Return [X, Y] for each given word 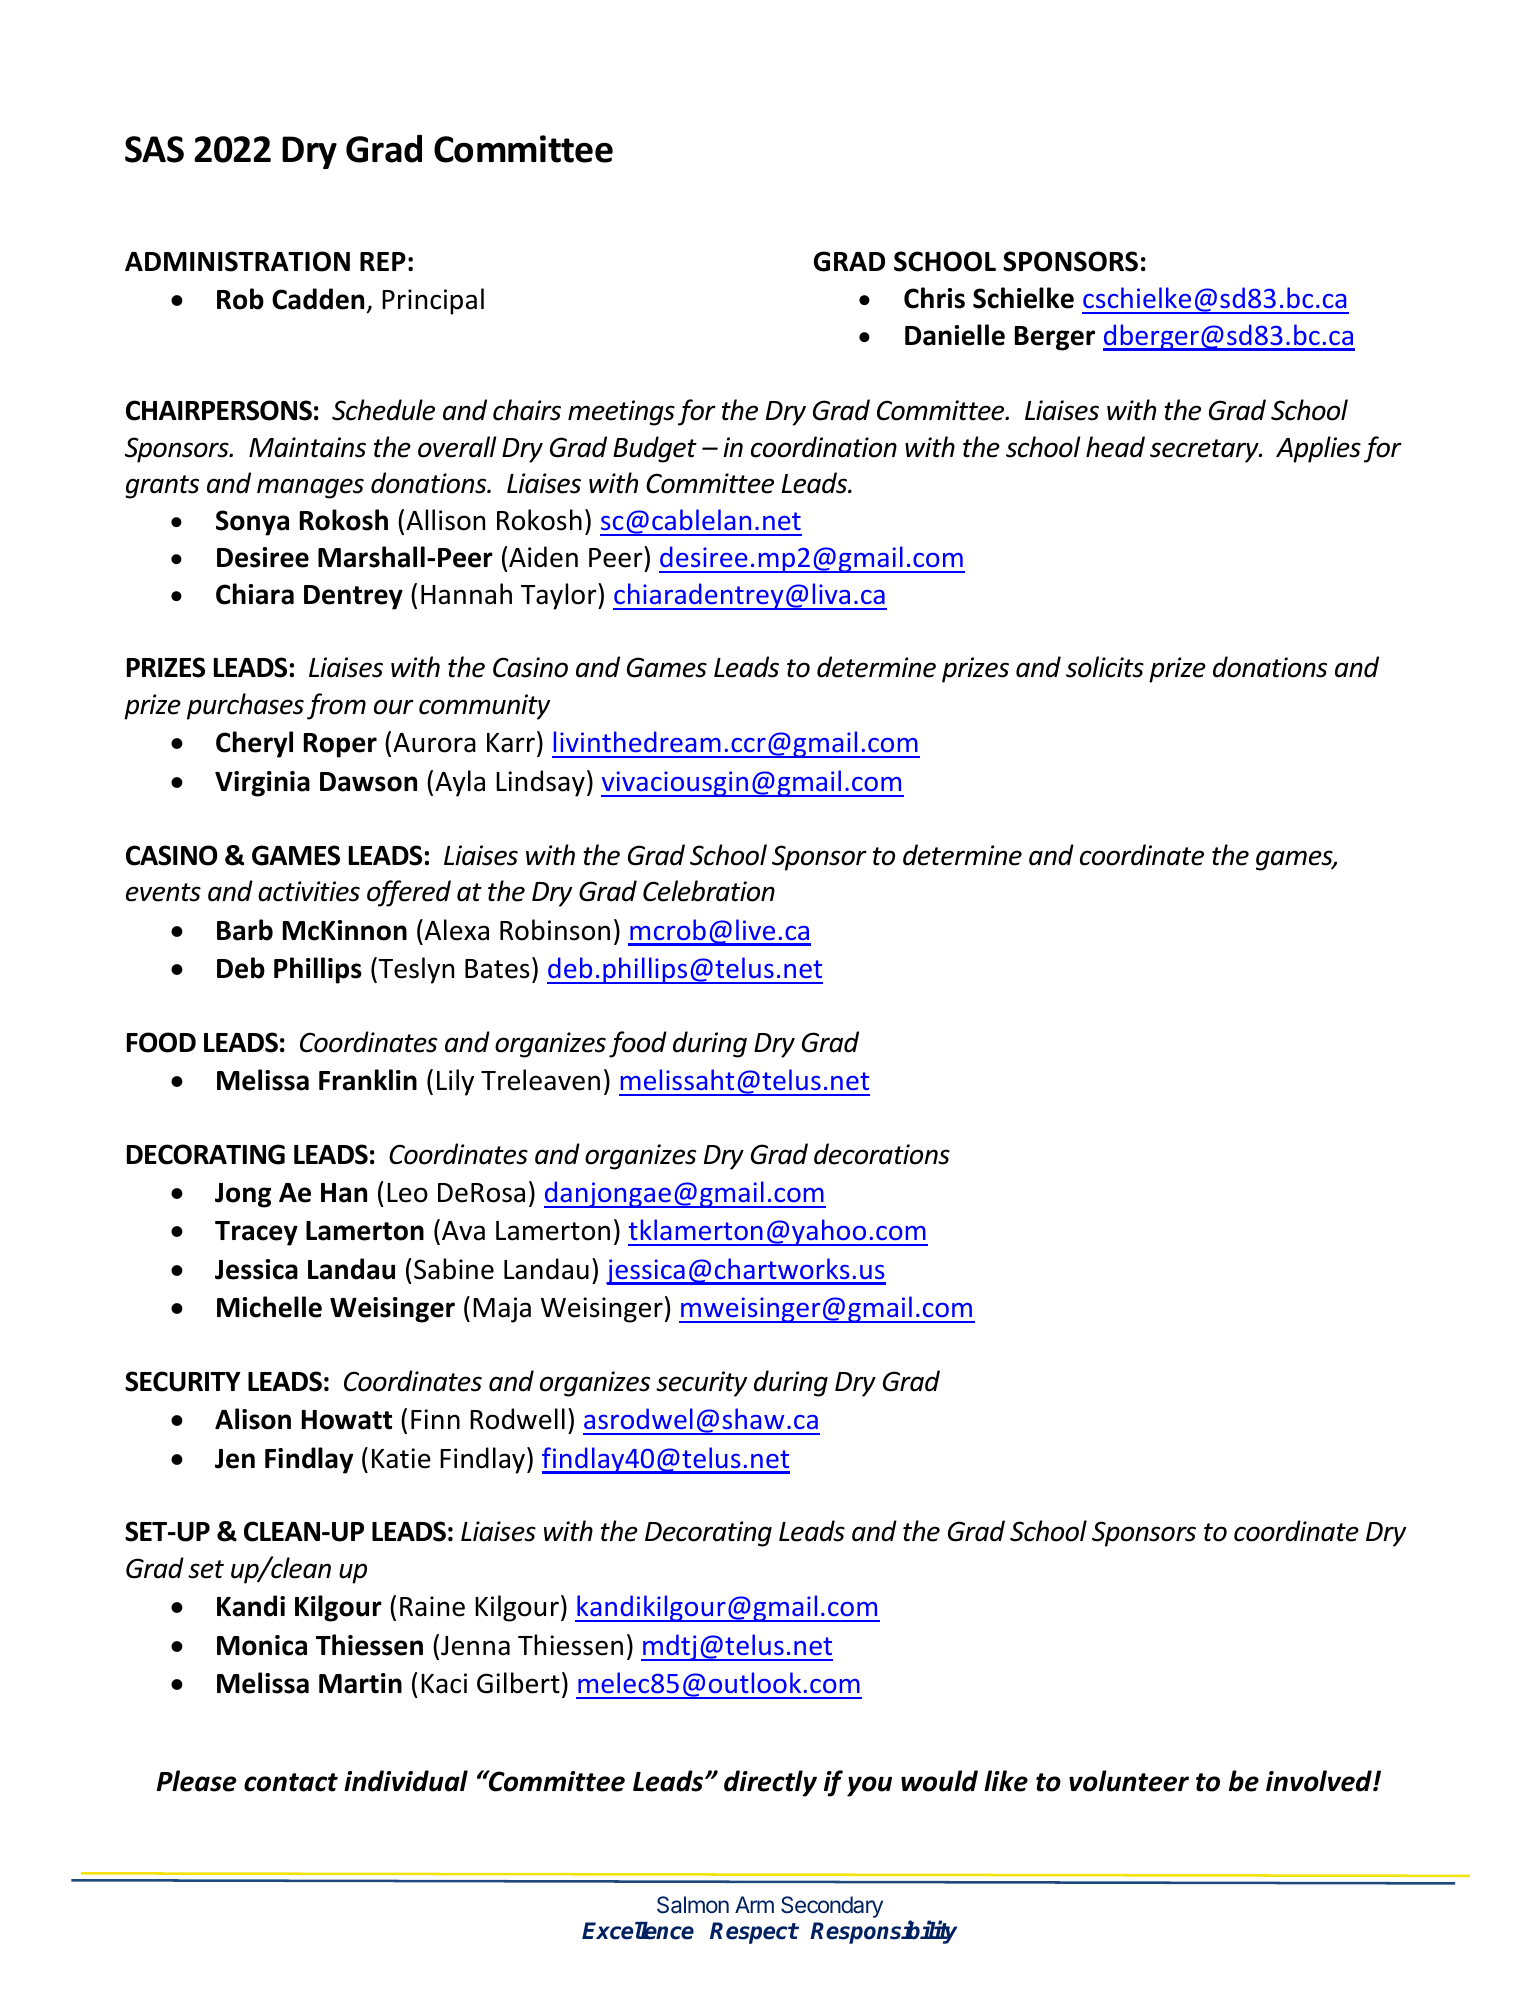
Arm [754, 1904]
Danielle [955, 335]
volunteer [1129, 1781]
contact [291, 1782]
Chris [934, 298]
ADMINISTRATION [237, 261]
